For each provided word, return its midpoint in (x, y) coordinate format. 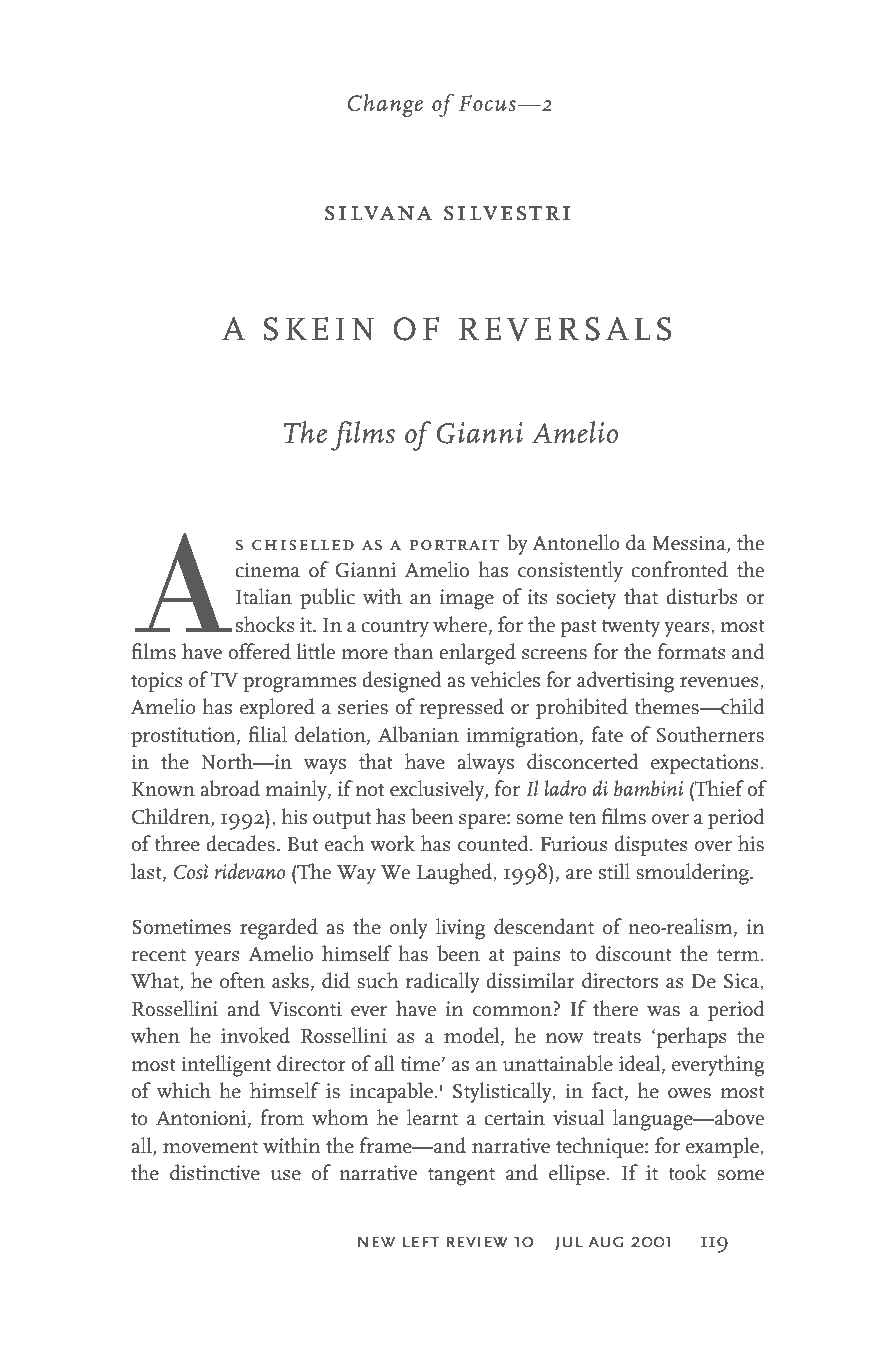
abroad (230, 788)
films (363, 436)
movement (210, 1147)
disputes (651, 845)
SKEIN (319, 329)
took (687, 1172)
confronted (679, 569)
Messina (690, 543)
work (392, 843)
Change (385, 105)
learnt (432, 1117)
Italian (264, 596)
